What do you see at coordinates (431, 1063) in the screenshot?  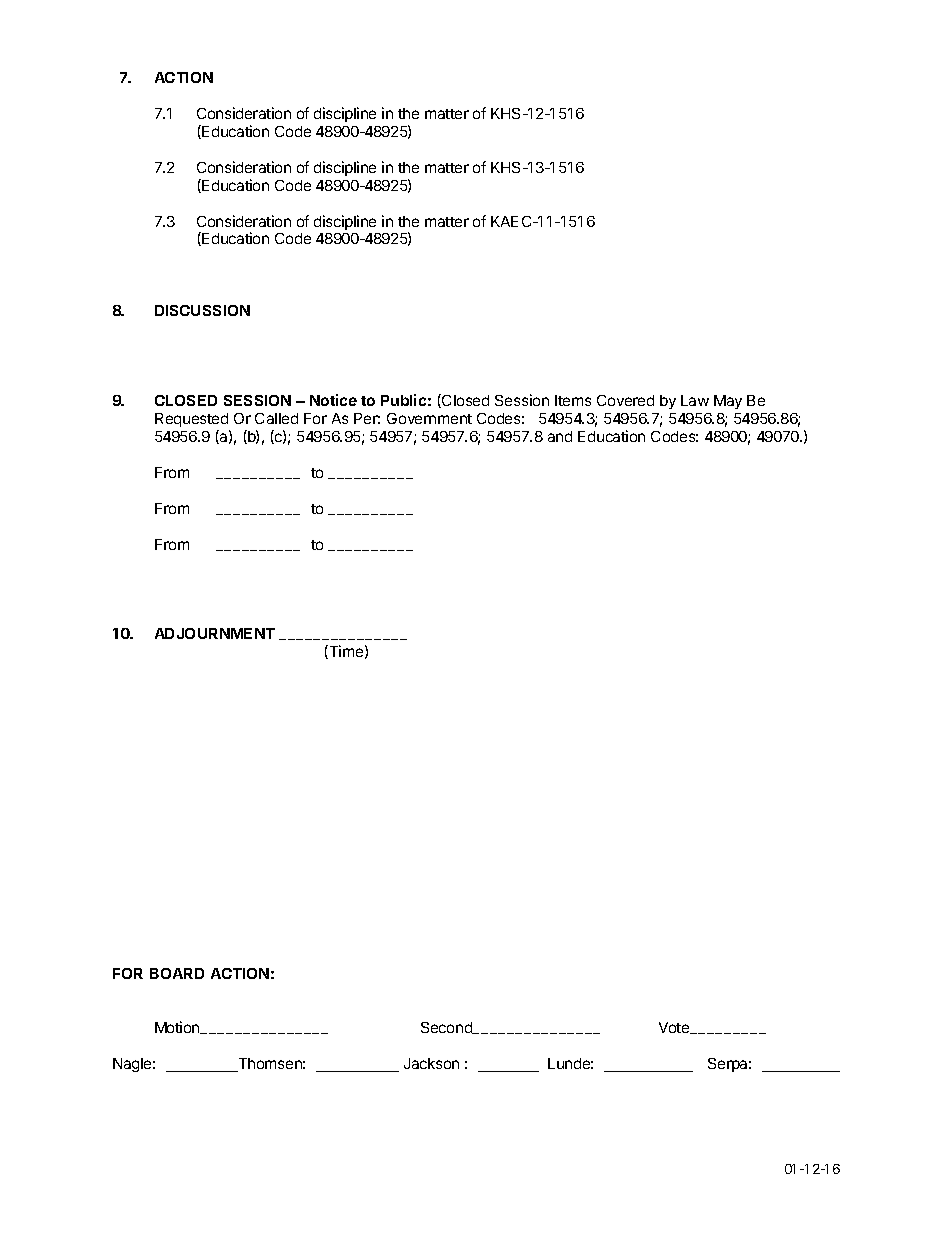 I see `Jackson` at bounding box center [431, 1063].
